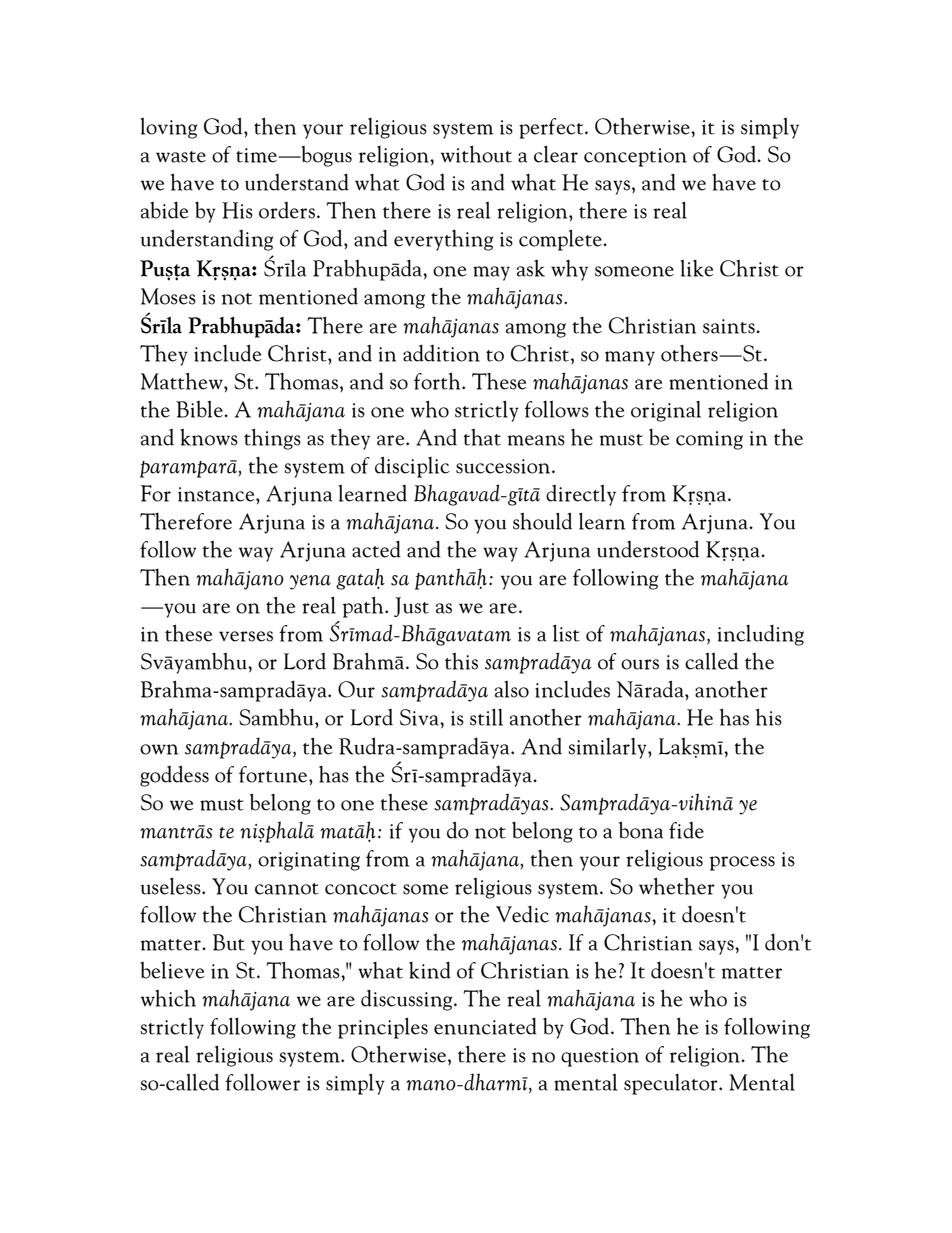 The image size is (952, 1233). Describe the element at coordinates (274, 774) in the document. I see `fortune` at that location.
